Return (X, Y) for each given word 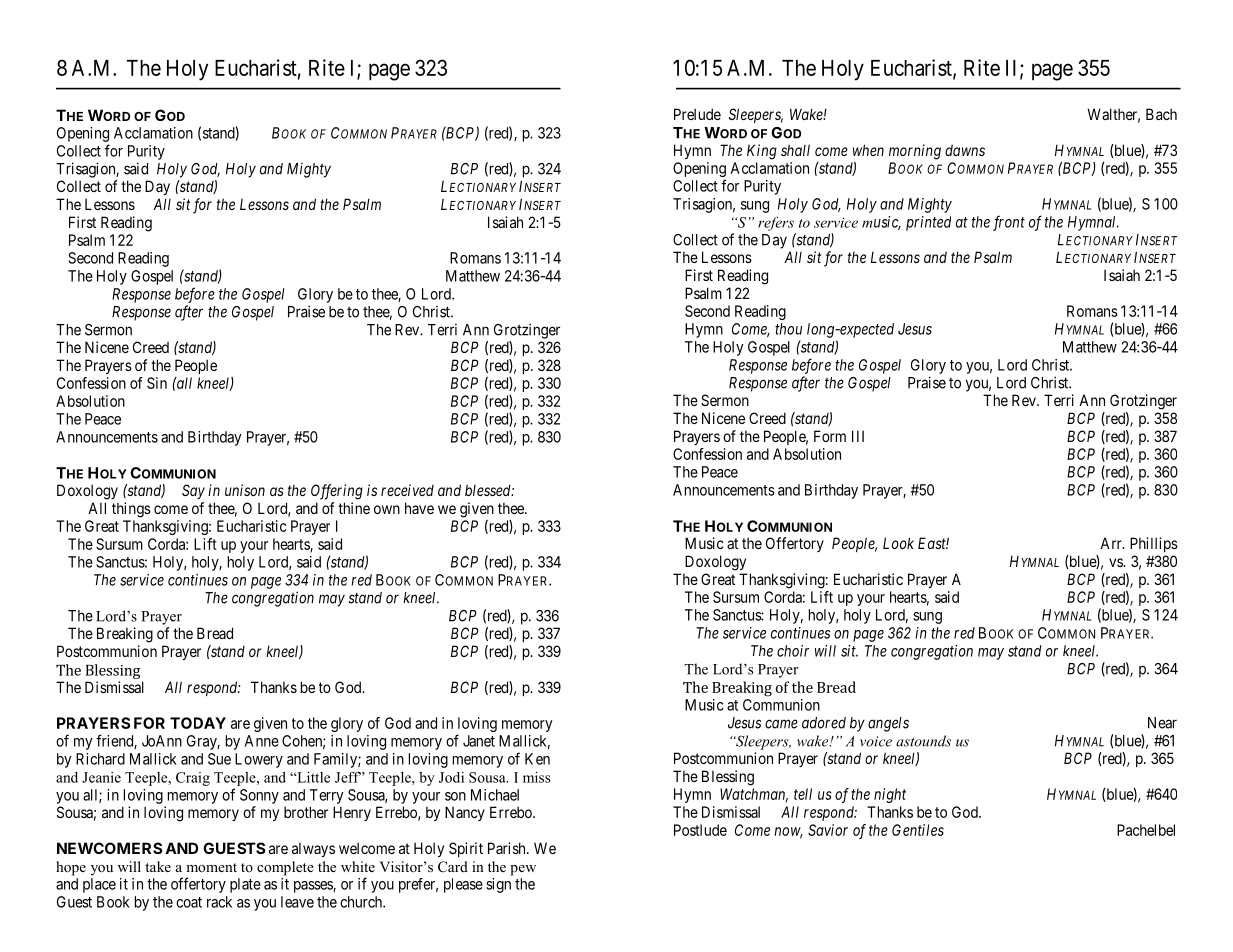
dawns (965, 150)
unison (245, 490)
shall (795, 150)
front (1009, 223)
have (419, 508)
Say (193, 491)
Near (1162, 723)
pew (523, 870)
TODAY (198, 723)
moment (211, 867)
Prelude (697, 114)
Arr (1112, 543)
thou (788, 329)
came (781, 724)
